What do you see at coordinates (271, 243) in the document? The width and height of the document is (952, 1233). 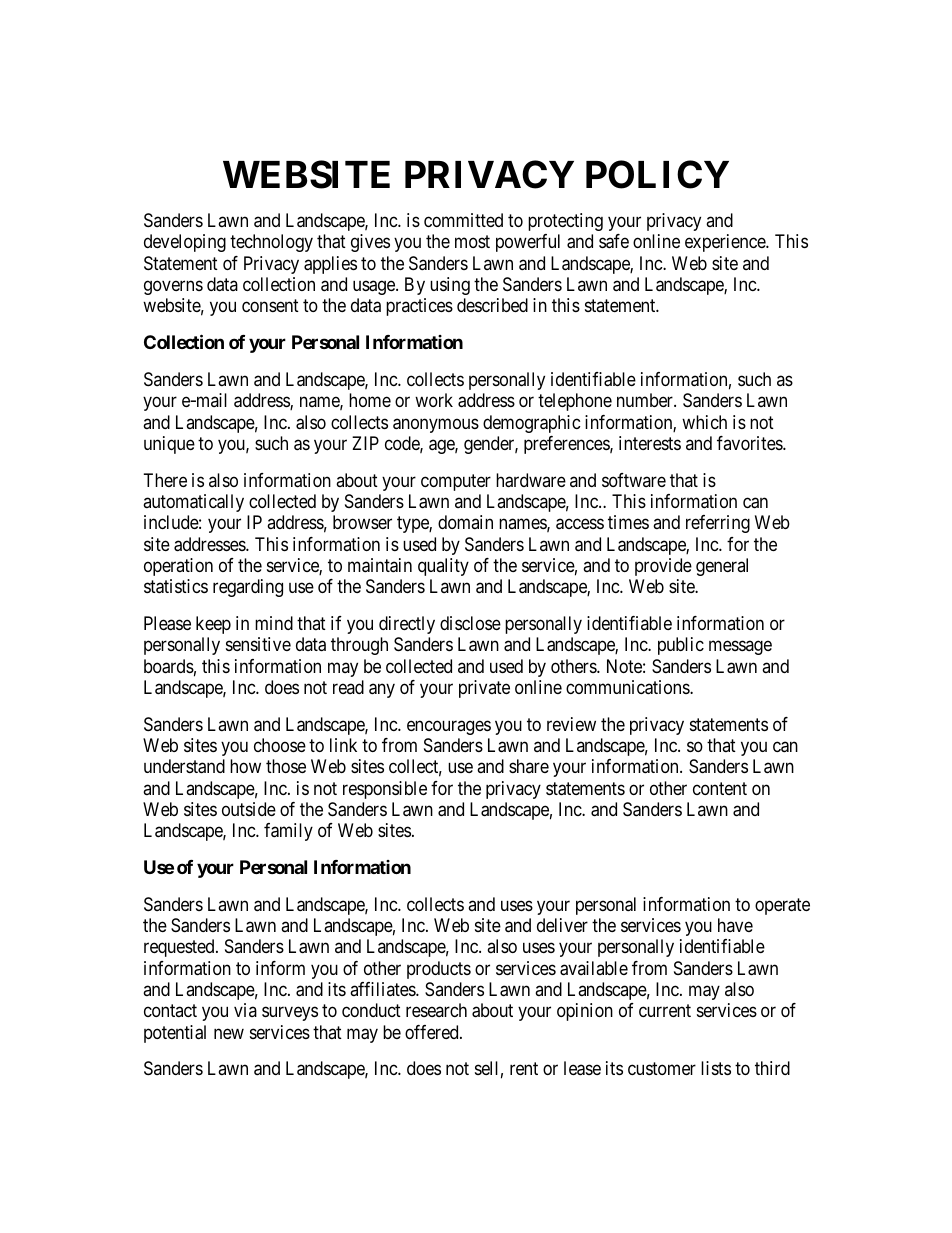 I see `technology` at bounding box center [271, 243].
